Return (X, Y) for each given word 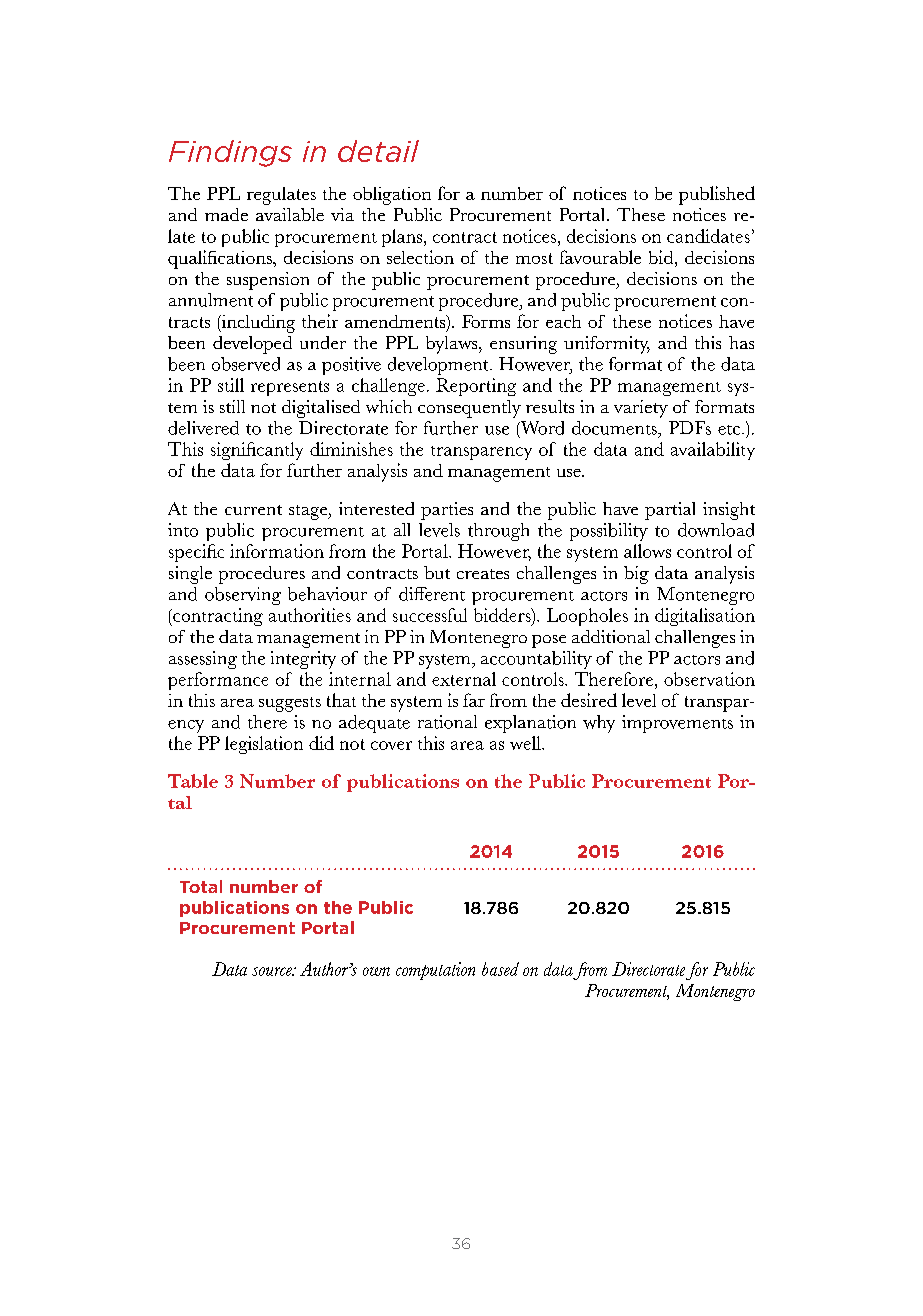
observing (243, 596)
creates (483, 574)
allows (647, 551)
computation (435, 971)
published (717, 195)
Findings (230, 153)
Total (201, 886)
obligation (392, 196)
